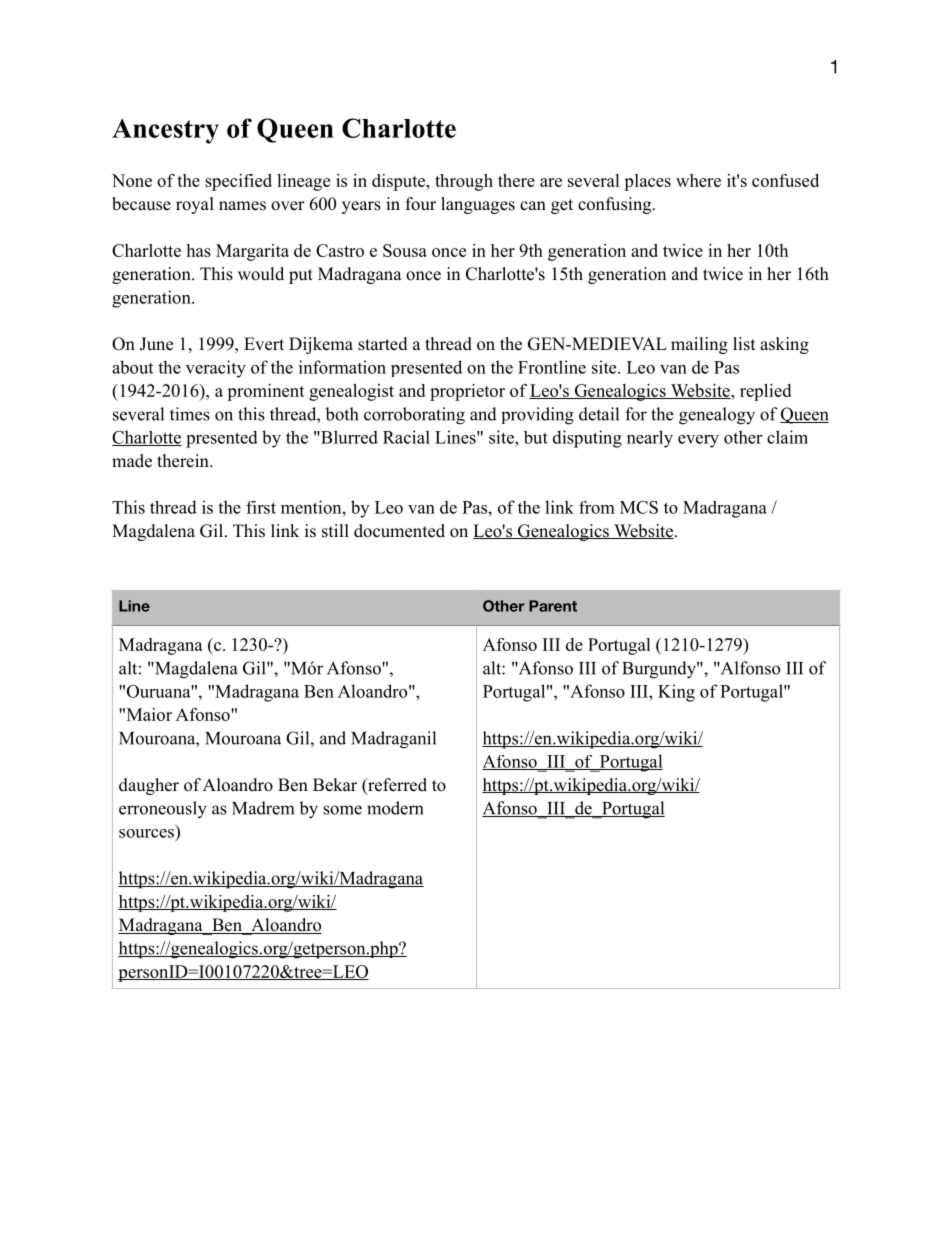 The height and width of the image is (1233, 952). I want to click on modern, so click(395, 808).
